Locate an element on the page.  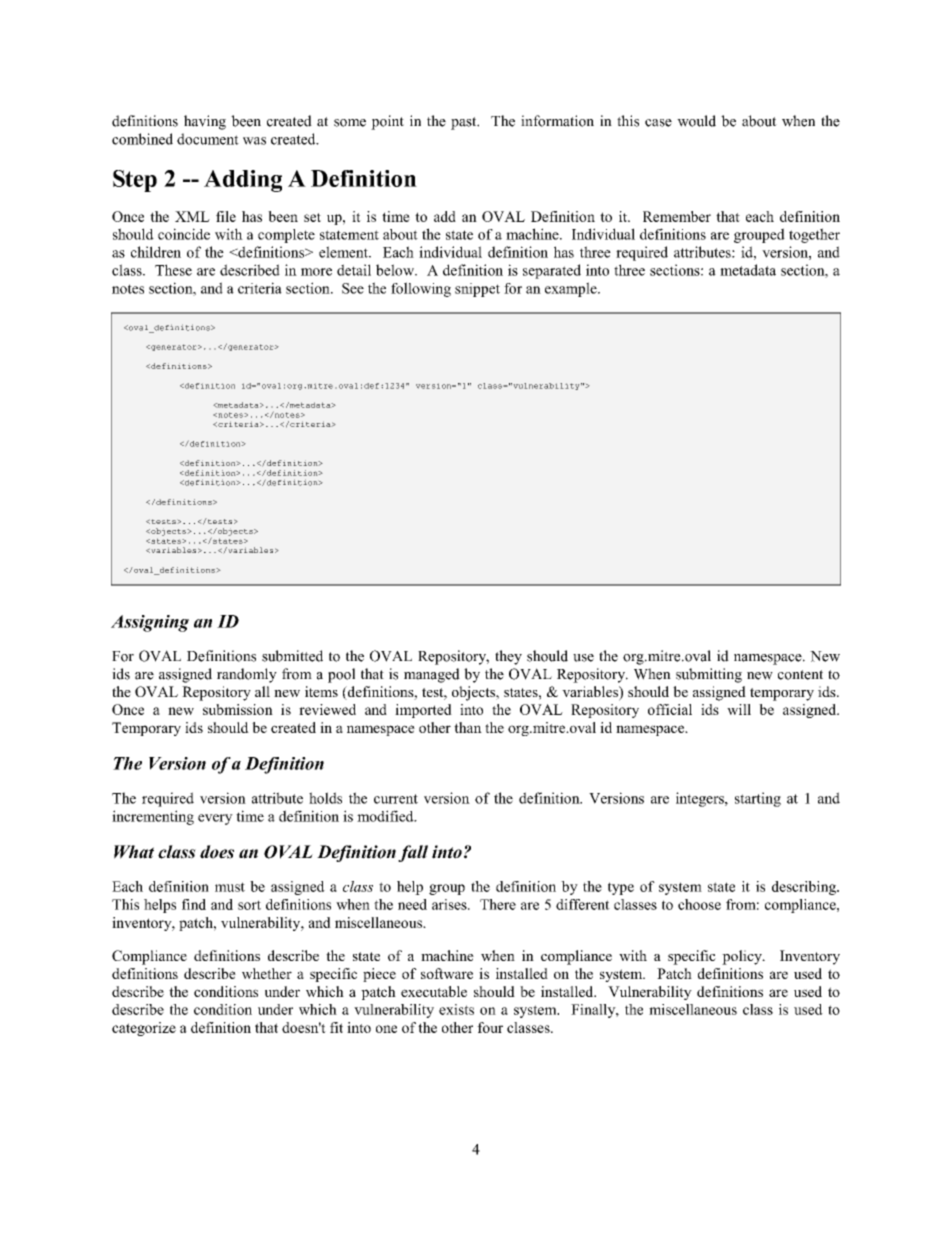
document is located at coordinates (208, 139).
